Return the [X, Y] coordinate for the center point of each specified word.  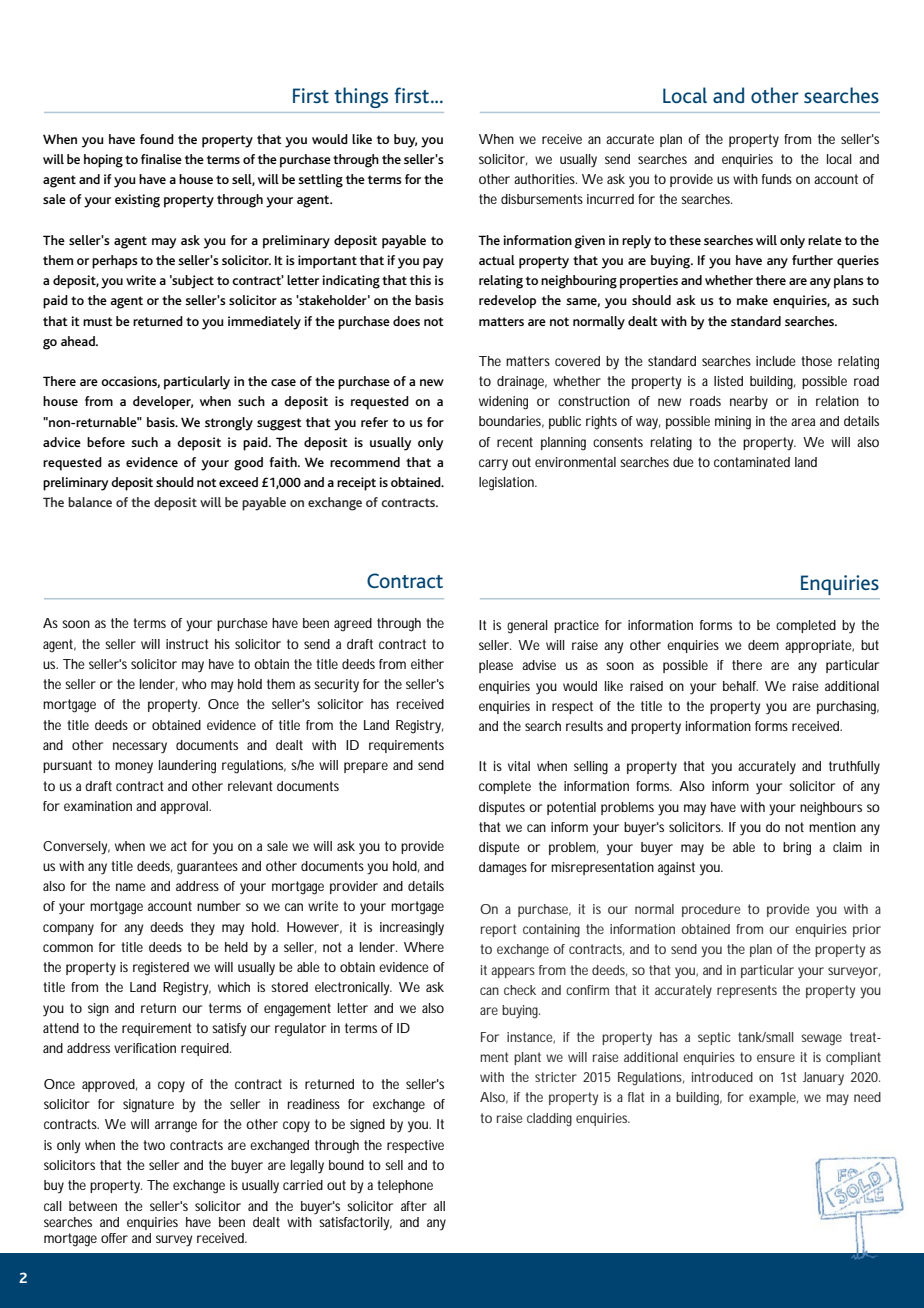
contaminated [752, 462]
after [414, 1206]
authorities [545, 179]
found [157, 139]
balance [90, 502]
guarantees [207, 868]
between [93, 1206]
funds [777, 179]
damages [505, 869]
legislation [508, 484]
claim [847, 847]
